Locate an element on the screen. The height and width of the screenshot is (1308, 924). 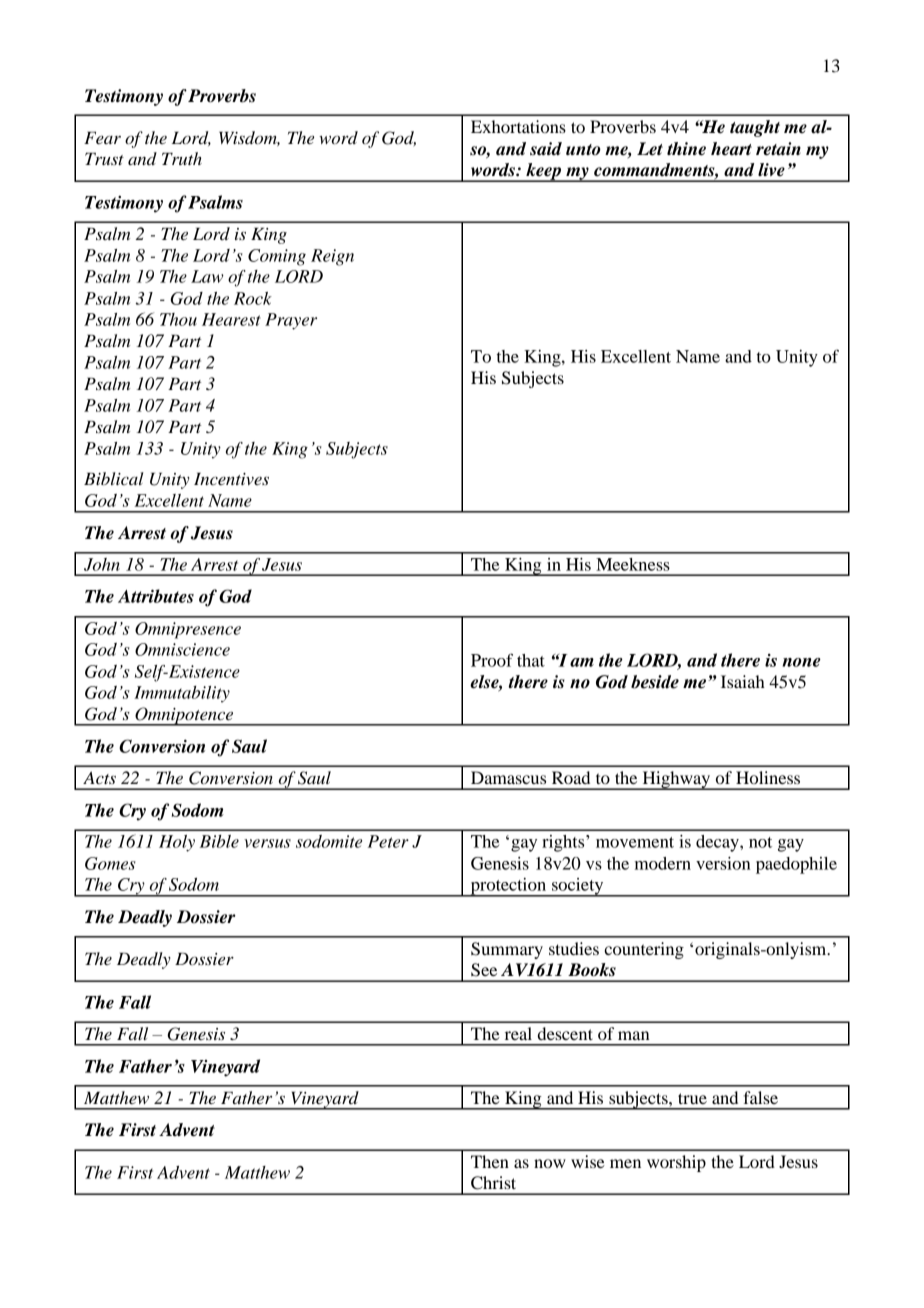
Proof is located at coordinates (492, 660).
